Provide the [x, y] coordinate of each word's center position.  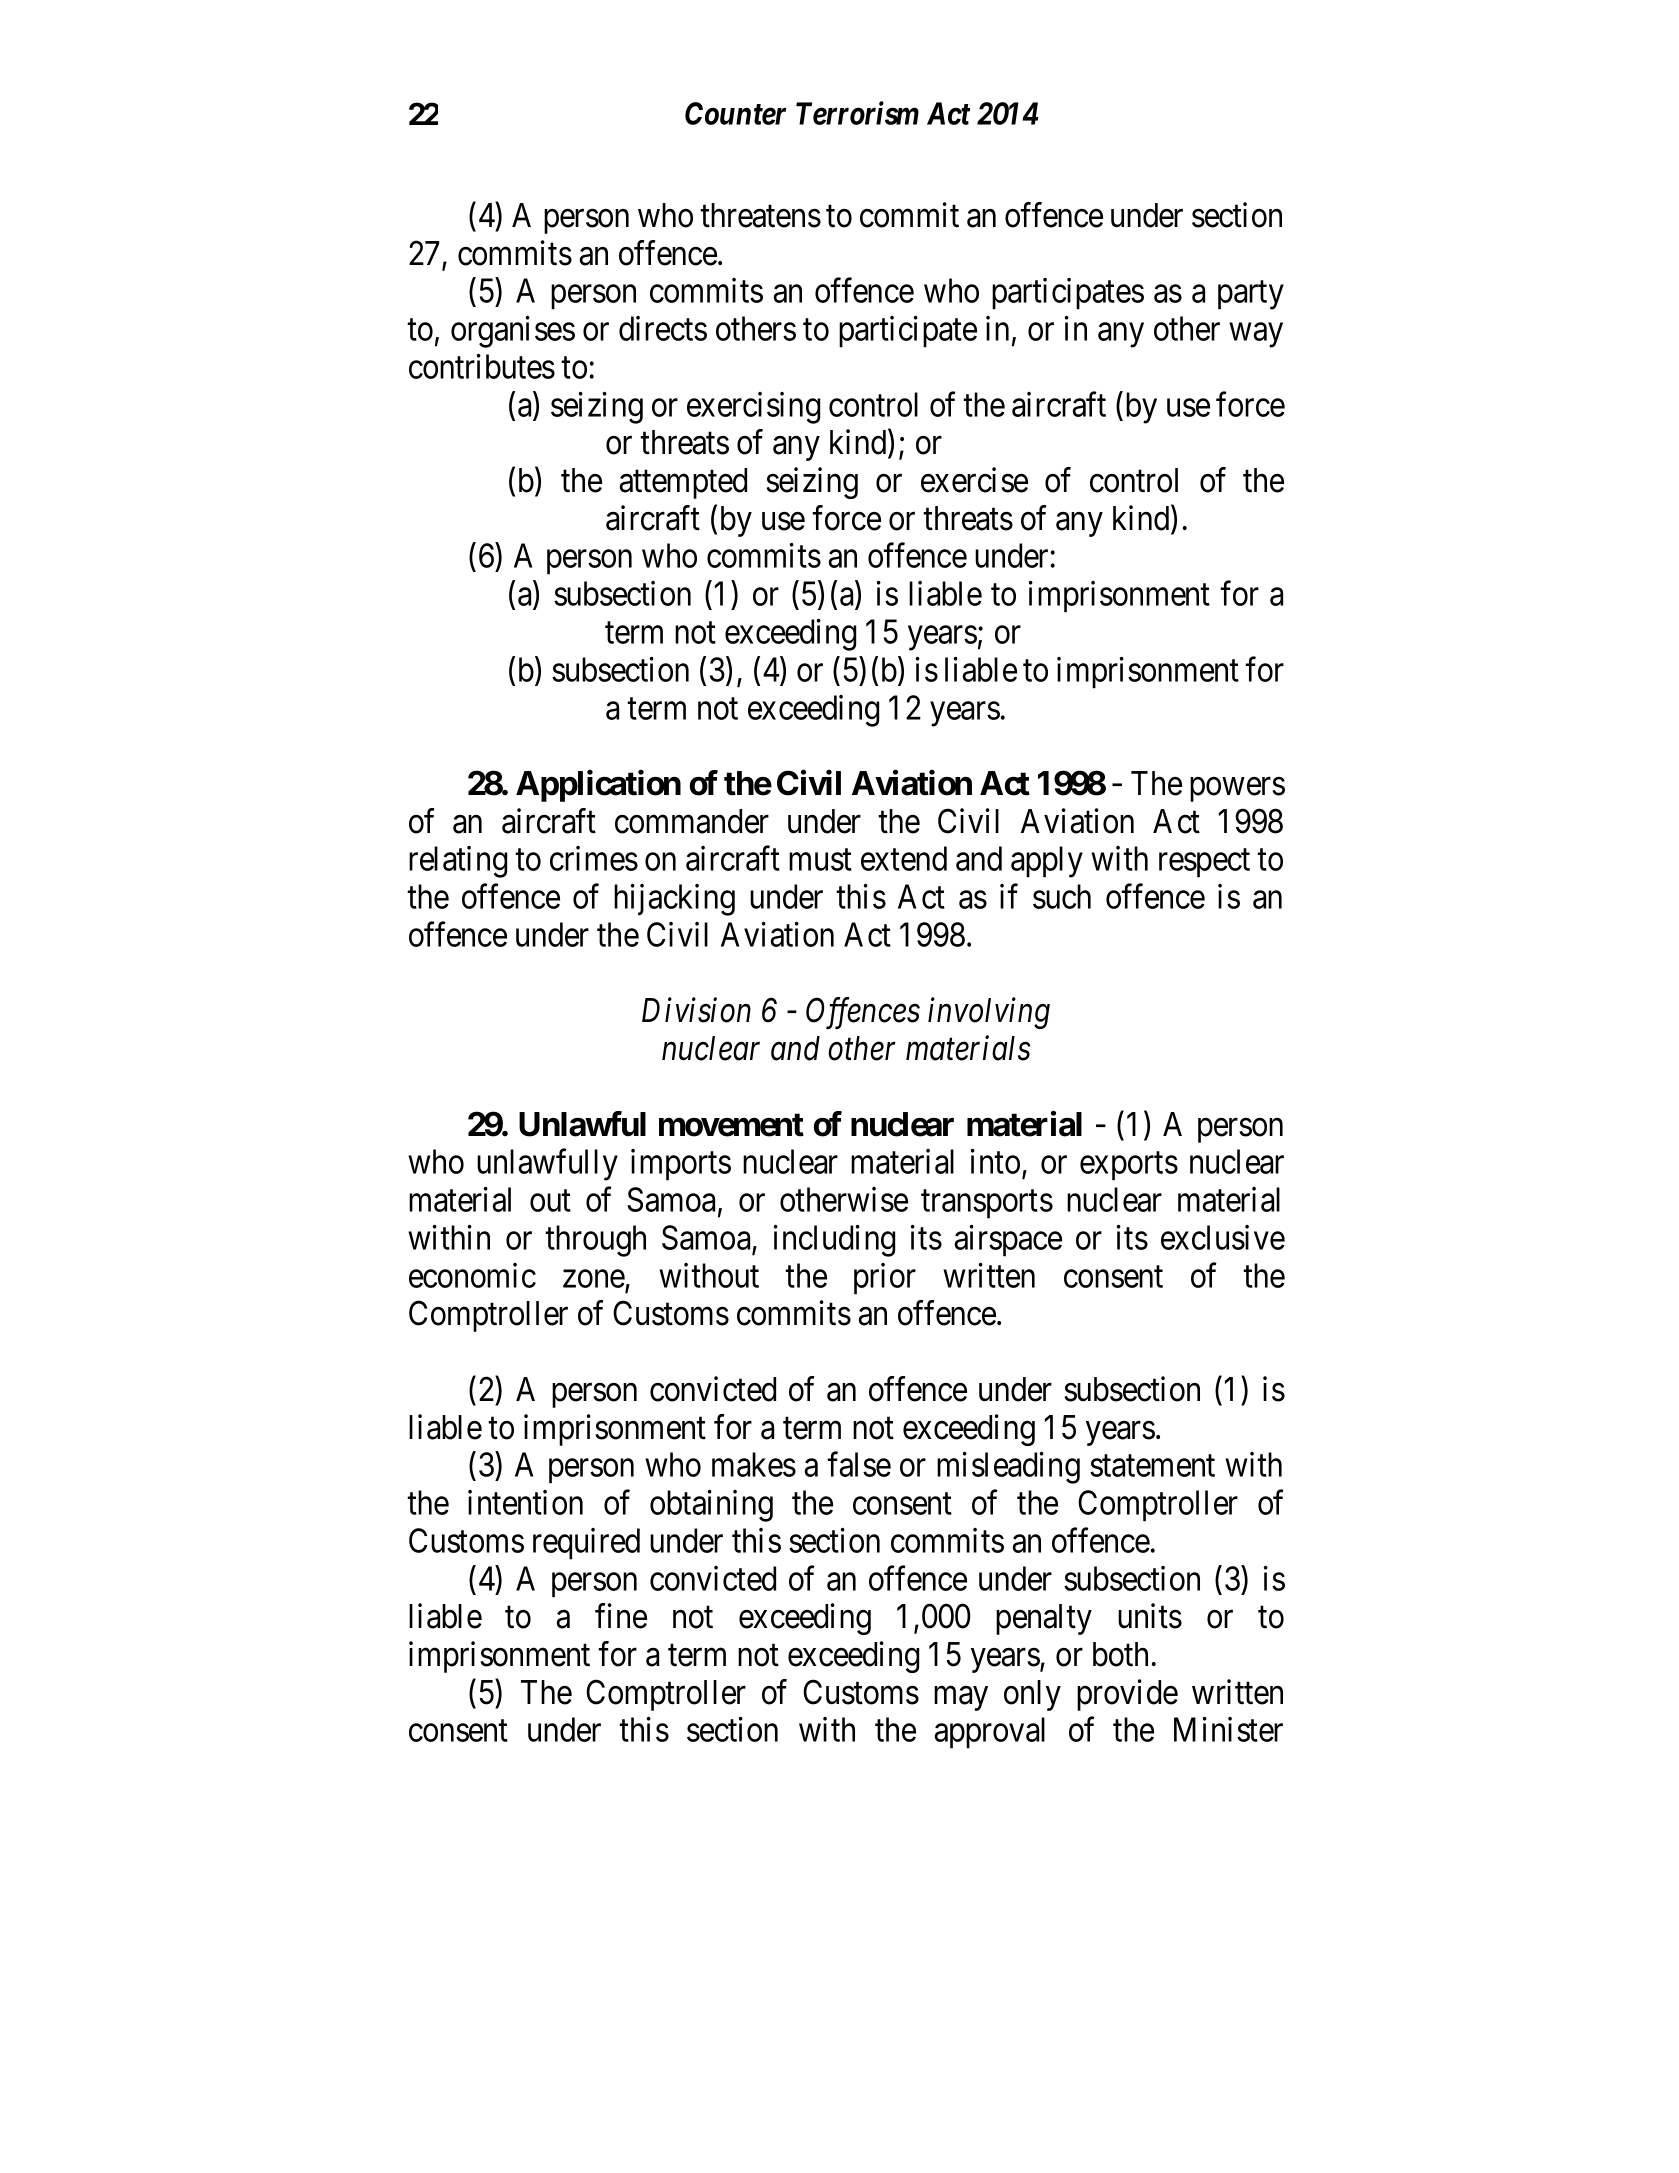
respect [1204, 863]
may [961, 1698]
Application [598, 786]
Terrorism [857, 113]
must [820, 860]
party [1251, 295]
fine [621, 1616]
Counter [735, 113]
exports [1129, 1166]
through [595, 1241]
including [834, 1241]
